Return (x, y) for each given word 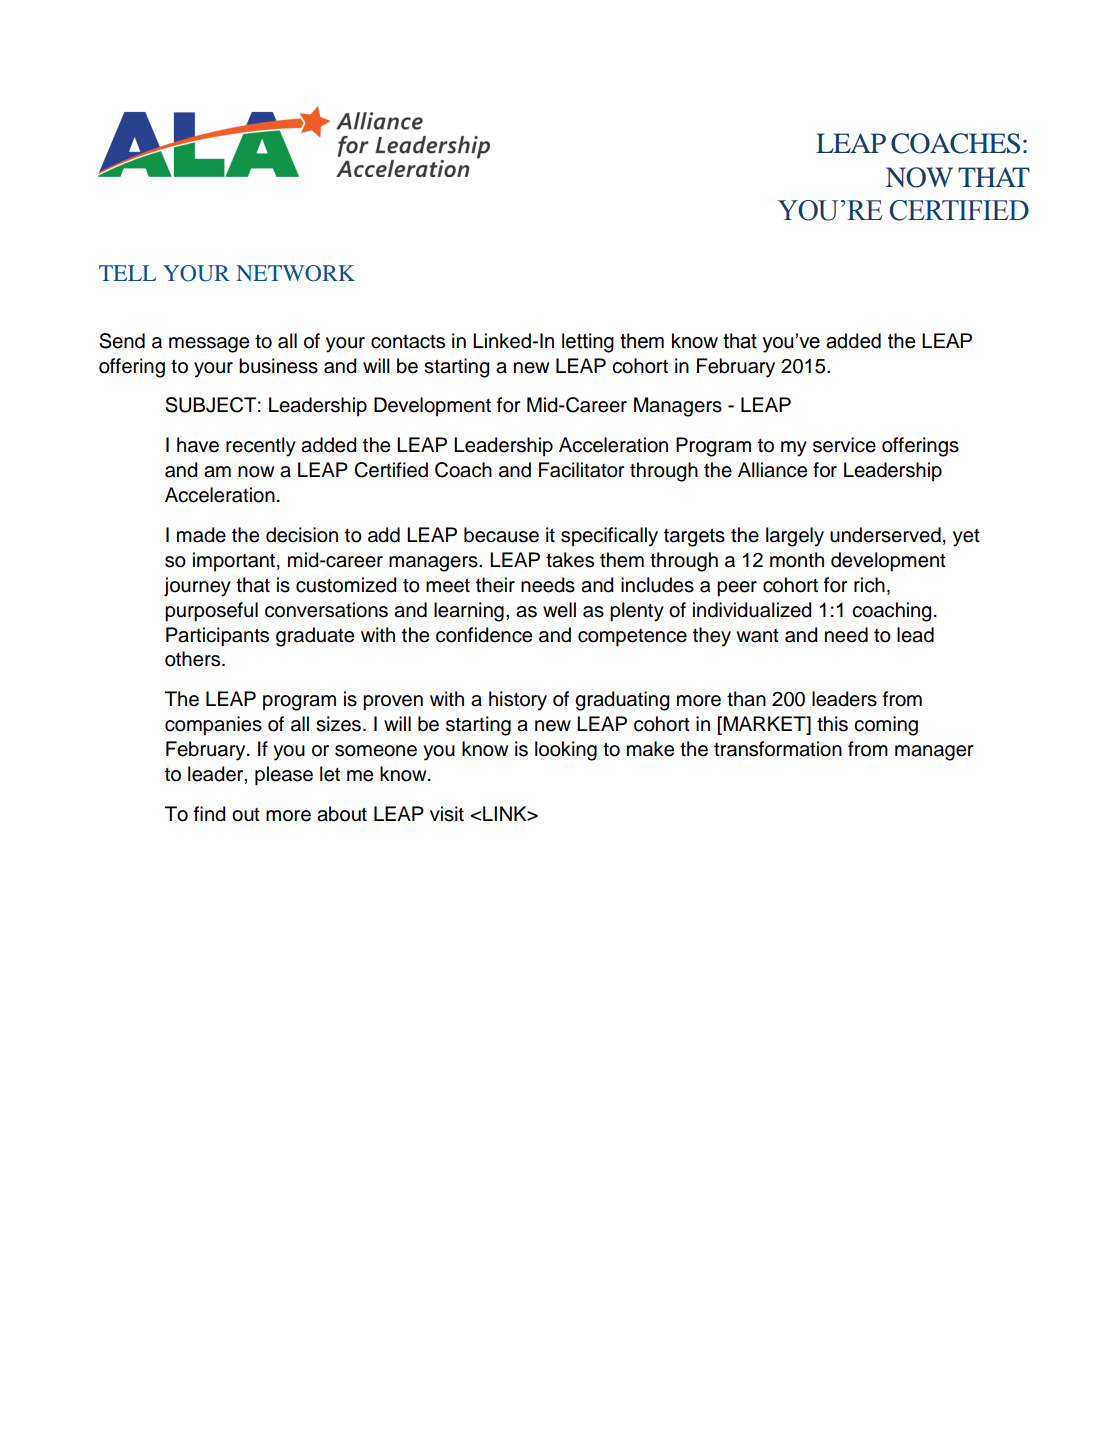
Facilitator (582, 470)
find (210, 814)
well (559, 610)
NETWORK (295, 273)
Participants (217, 637)
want (757, 636)
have (198, 445)
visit (447, 814)
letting (588, 343)
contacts (408, 342)
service (844, 445)
